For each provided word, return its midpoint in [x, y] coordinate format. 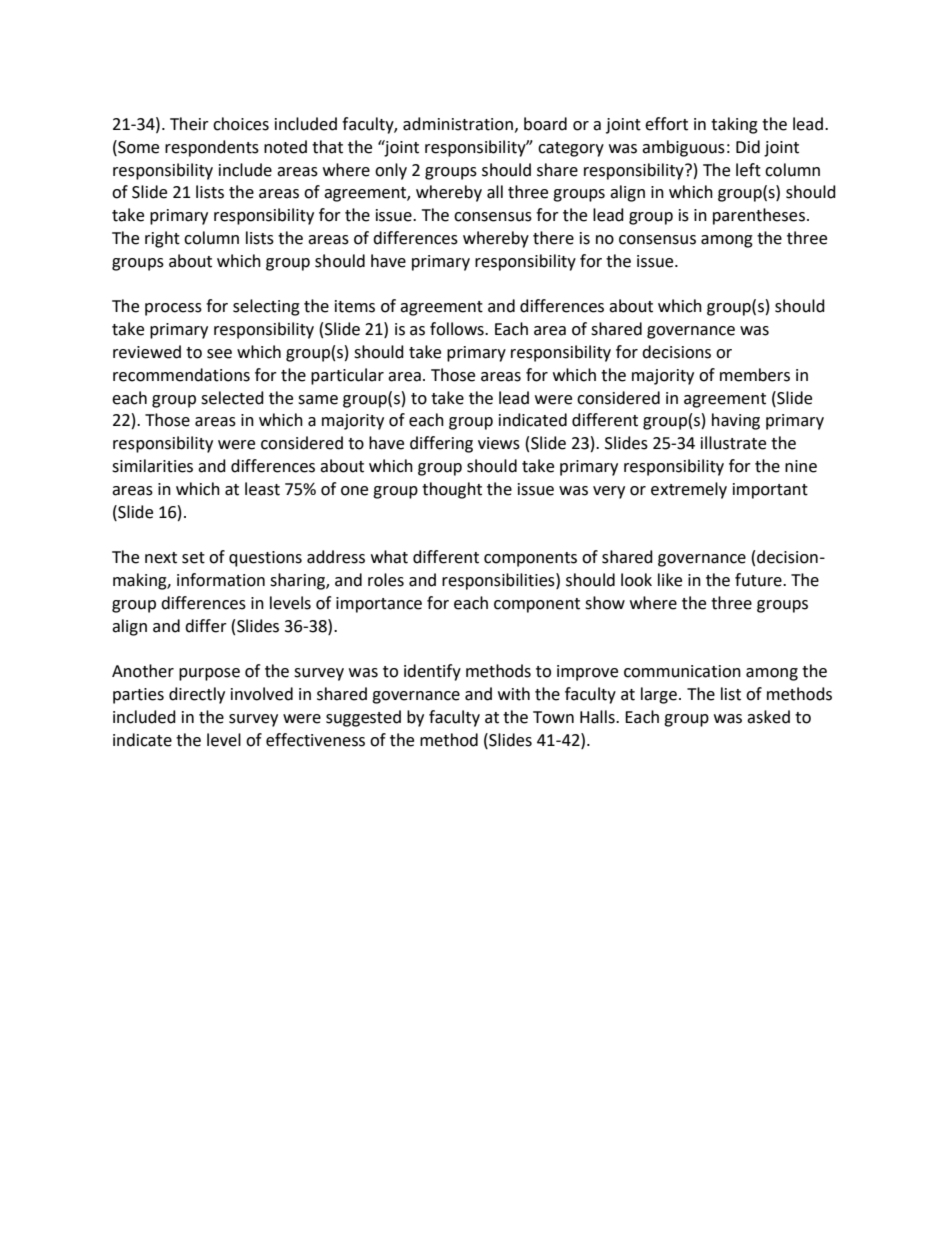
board [545, 124]
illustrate [733, 443]
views [499, 443]
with [514, 694]
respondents [212, 148]
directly [197, 695]
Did [748, 147]
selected [232, 398]
